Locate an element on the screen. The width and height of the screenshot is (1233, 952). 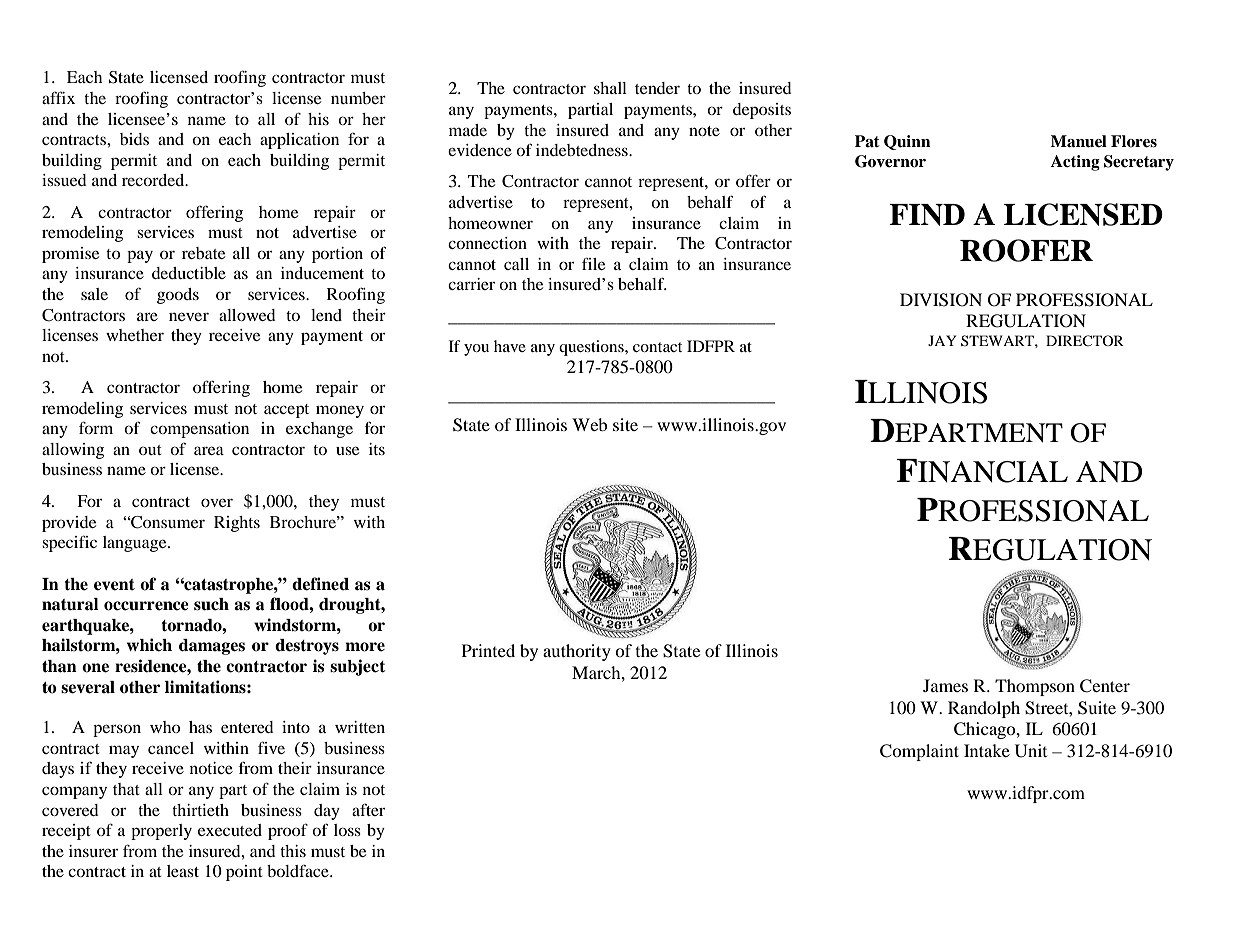
properly is located at coordinates (161, 832).
